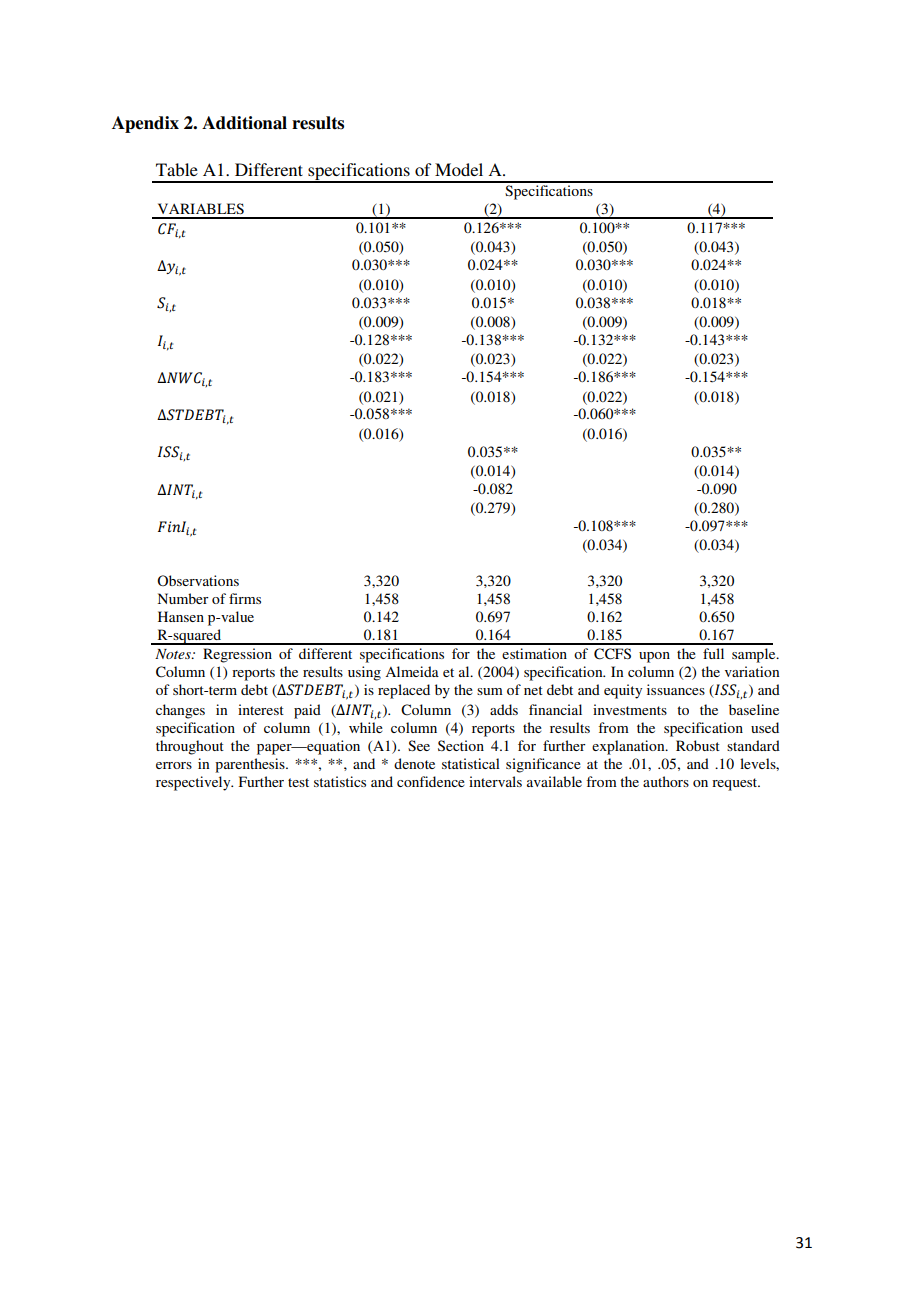 The height and width of the image is (1308, 924). I want to click on upon, so click(654, 657).
